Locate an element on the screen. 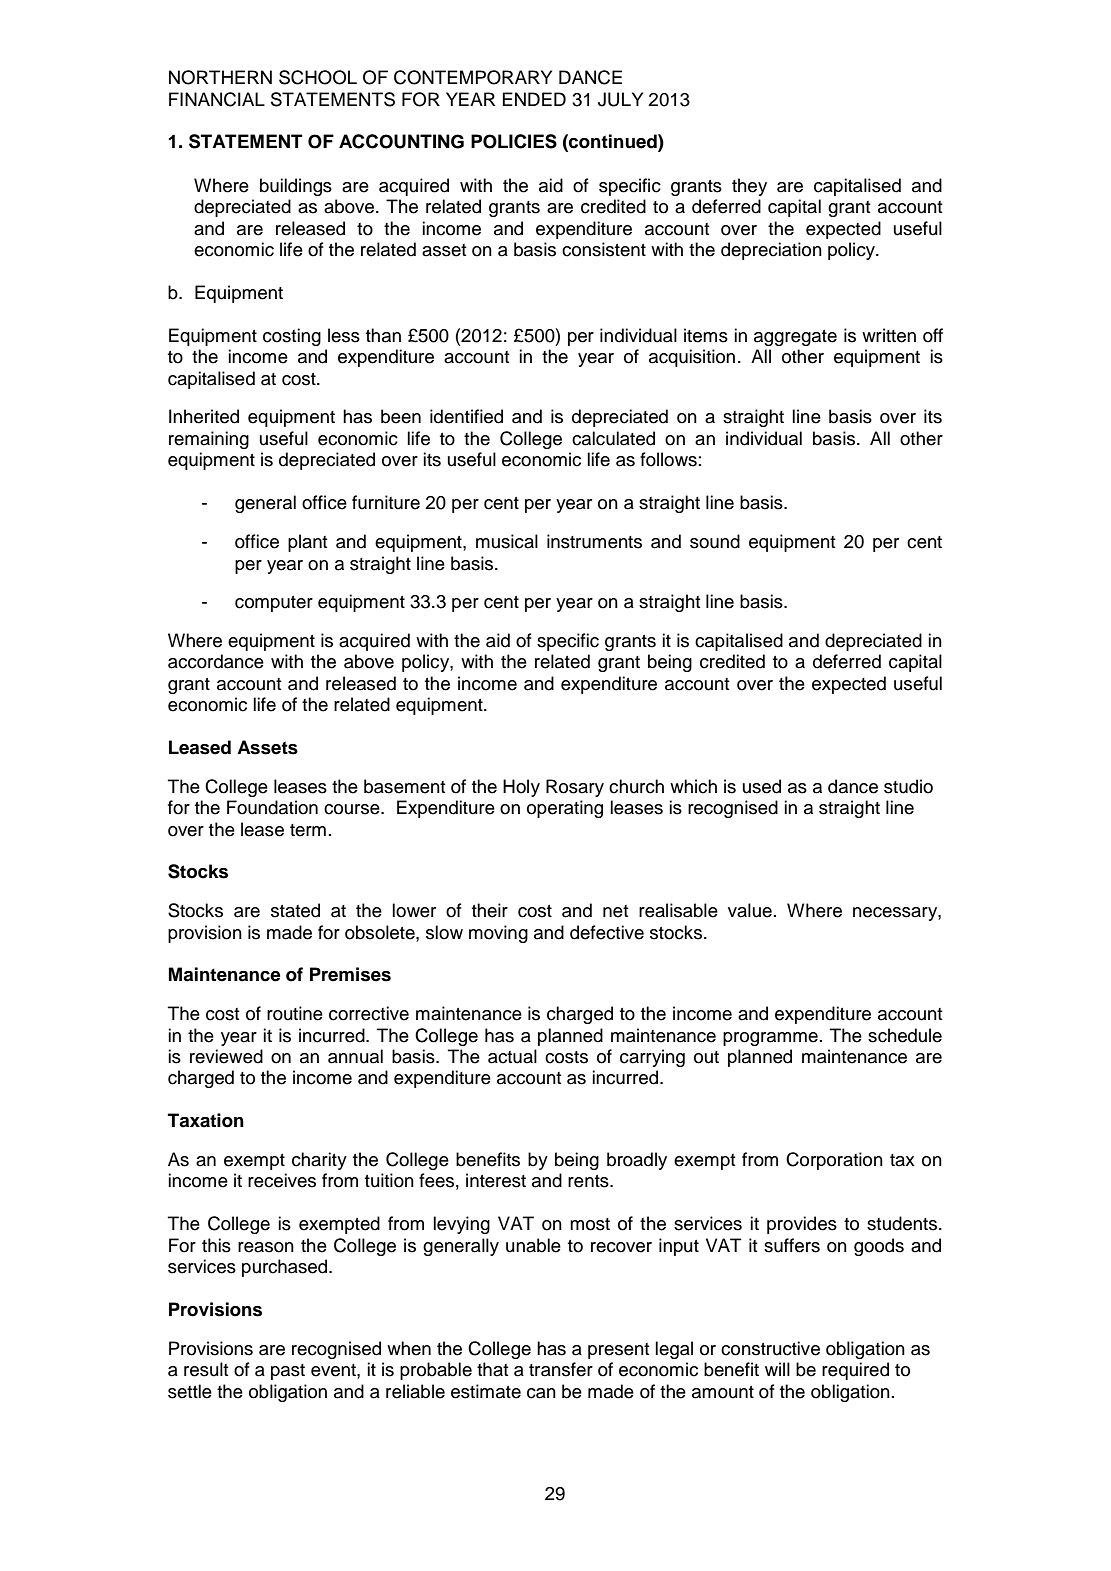  ENDED is located at coordinates (534, 99).
